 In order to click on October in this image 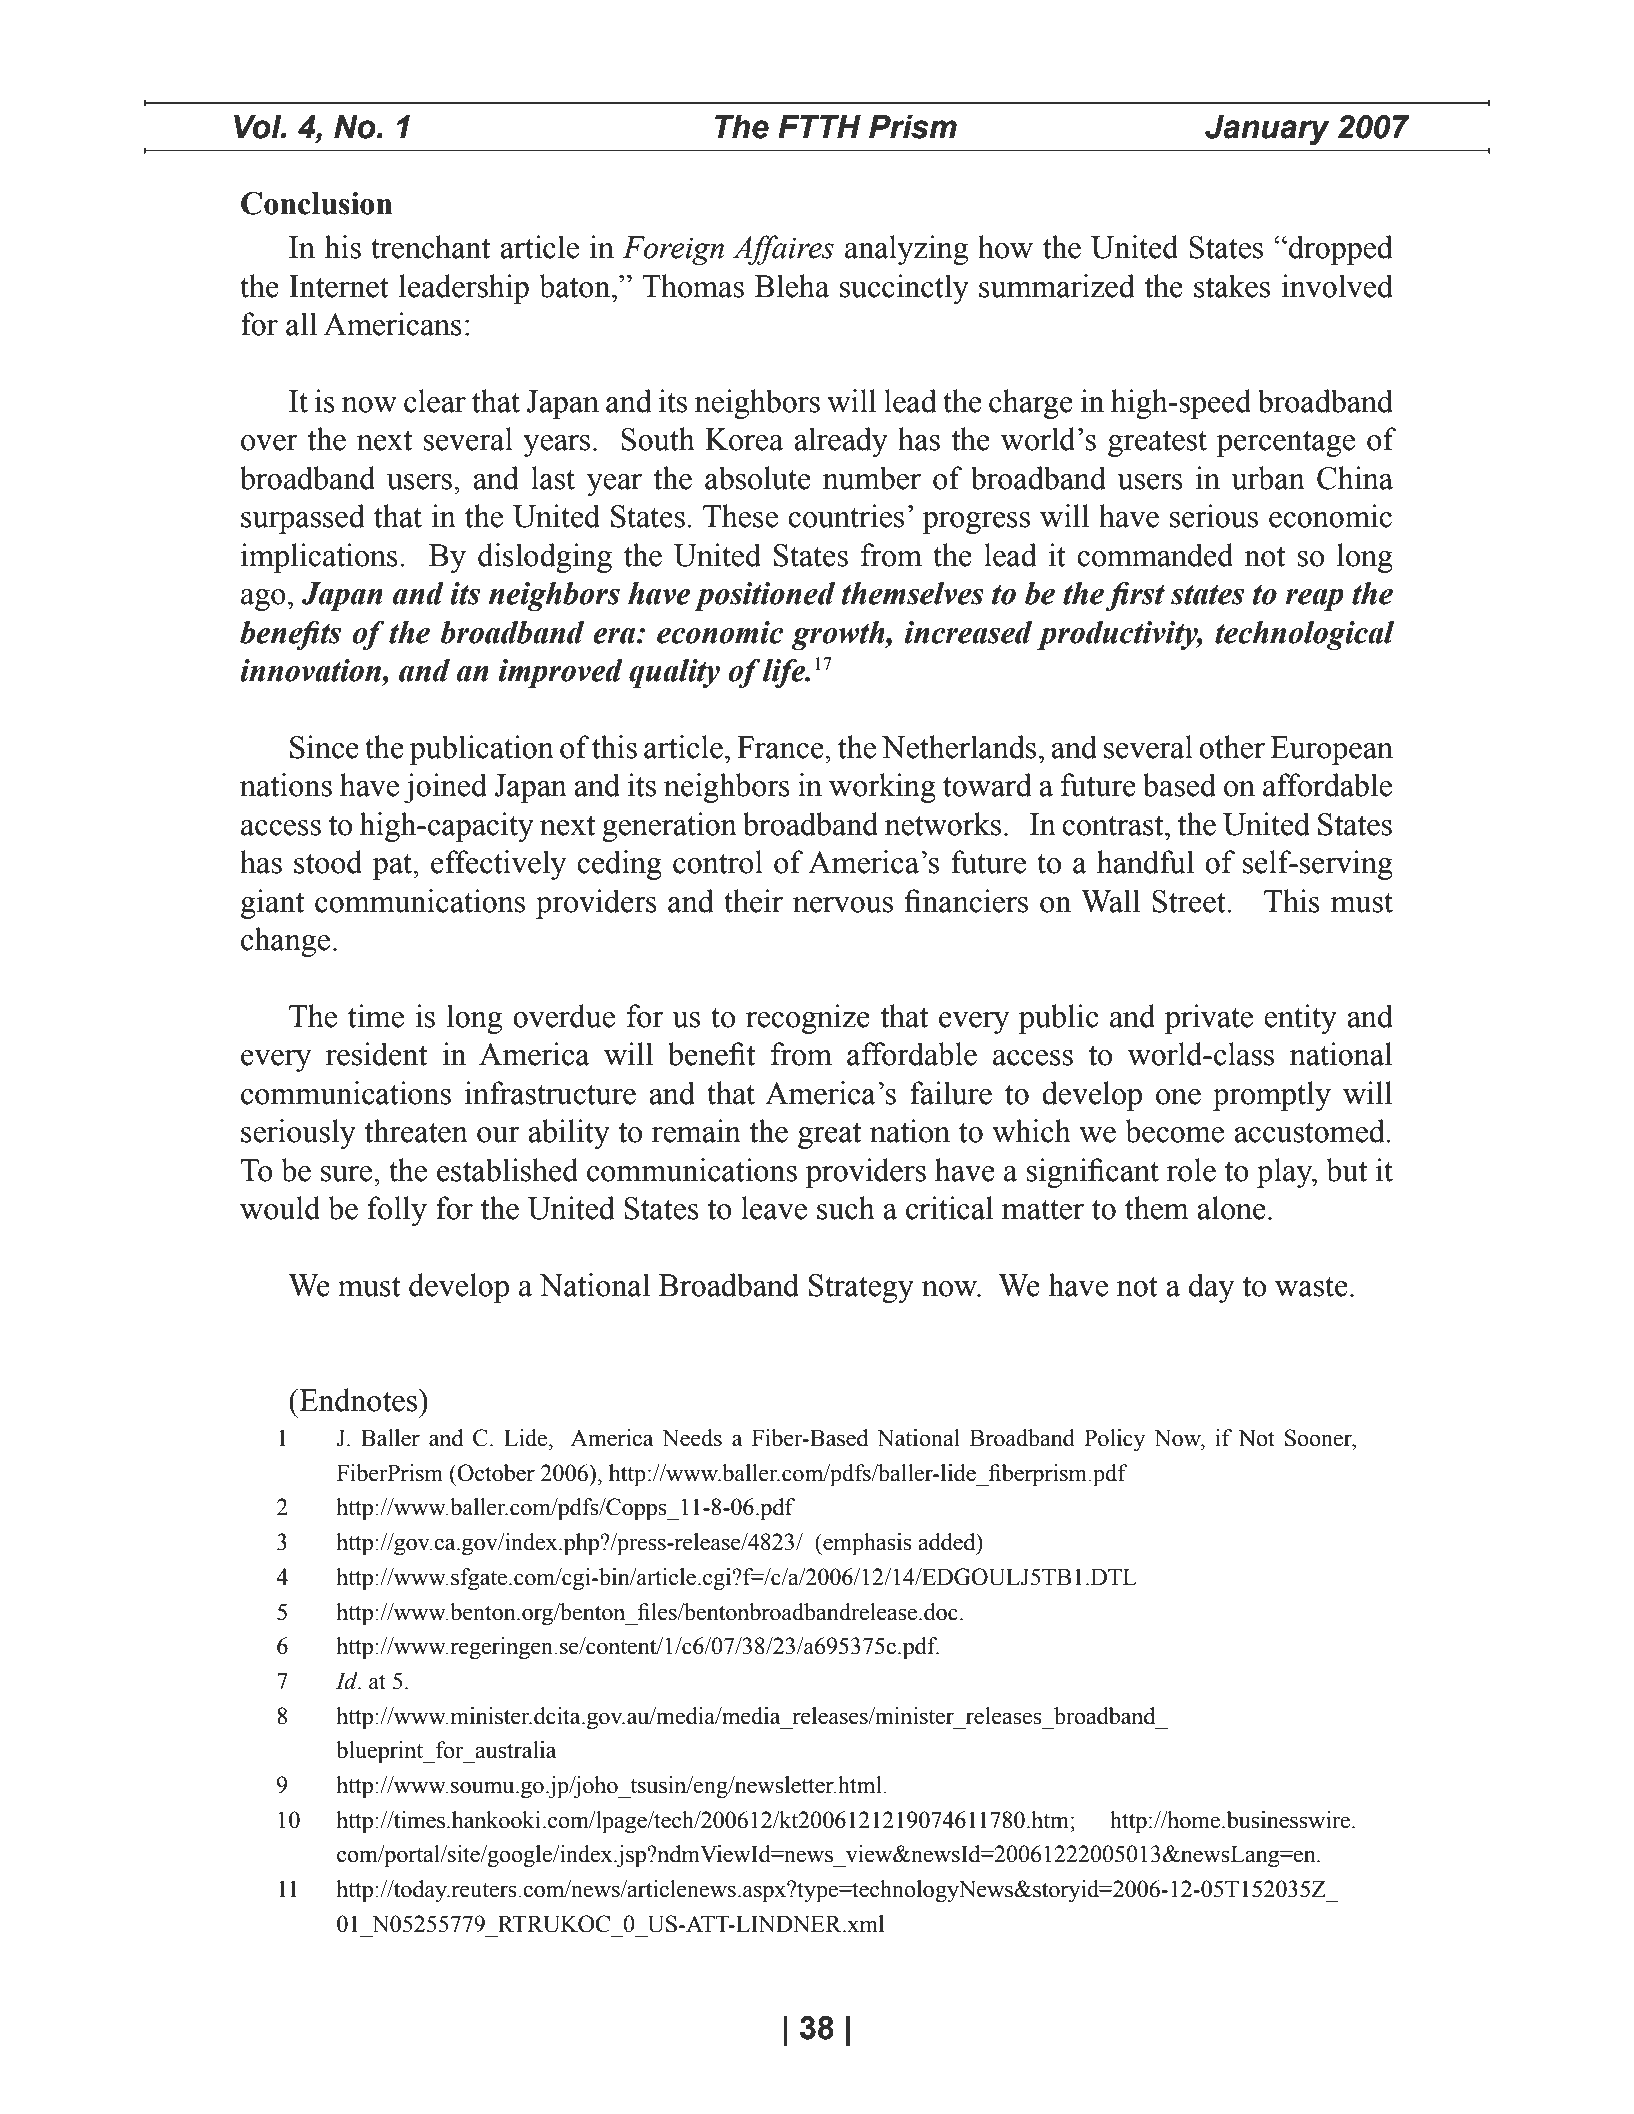, I will do `click(495, 1473)`.
